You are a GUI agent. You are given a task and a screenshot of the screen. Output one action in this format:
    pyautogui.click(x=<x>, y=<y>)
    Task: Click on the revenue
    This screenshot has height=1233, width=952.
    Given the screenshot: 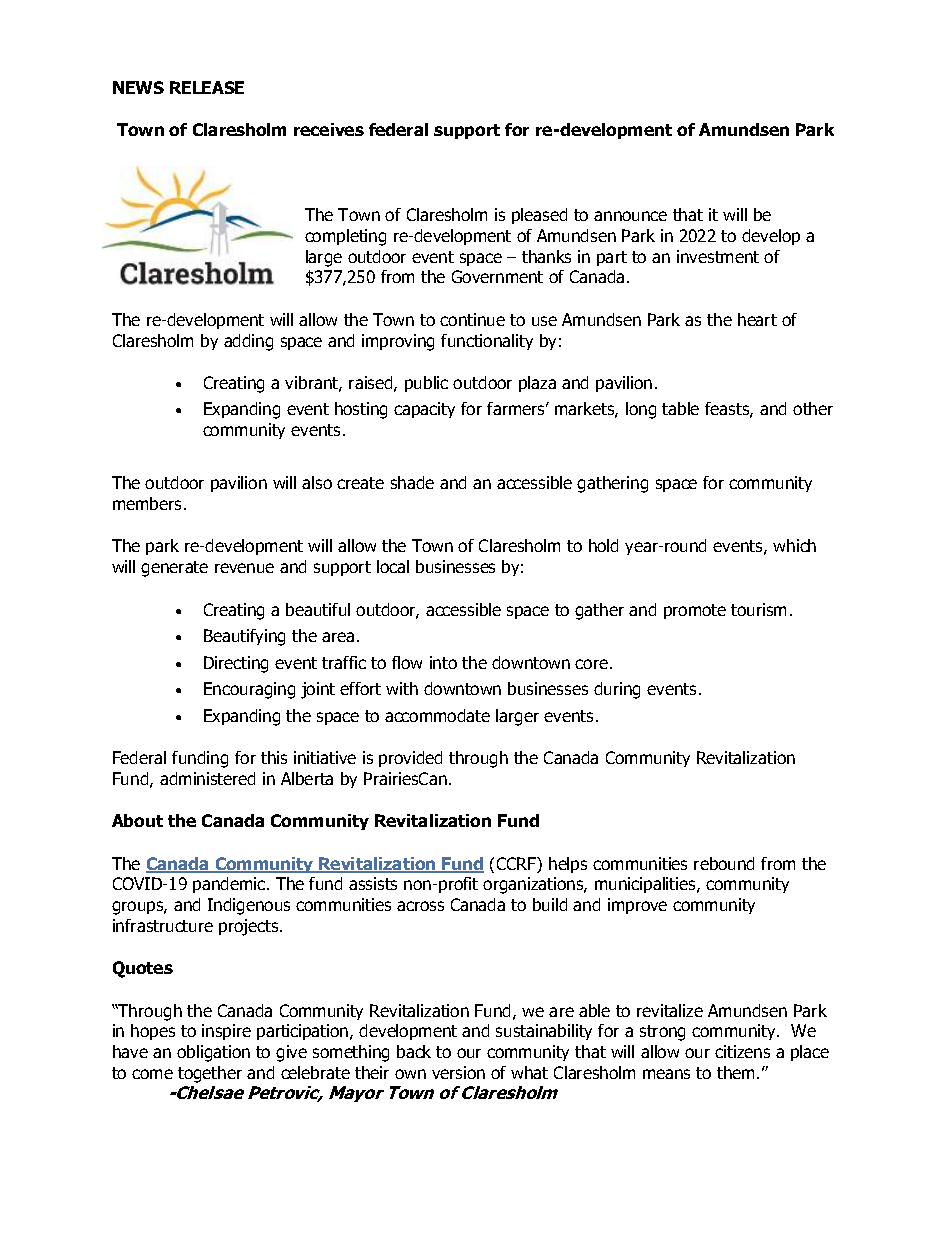 What is the action you would take?
    pyautogui.click(x=244, y=568)
